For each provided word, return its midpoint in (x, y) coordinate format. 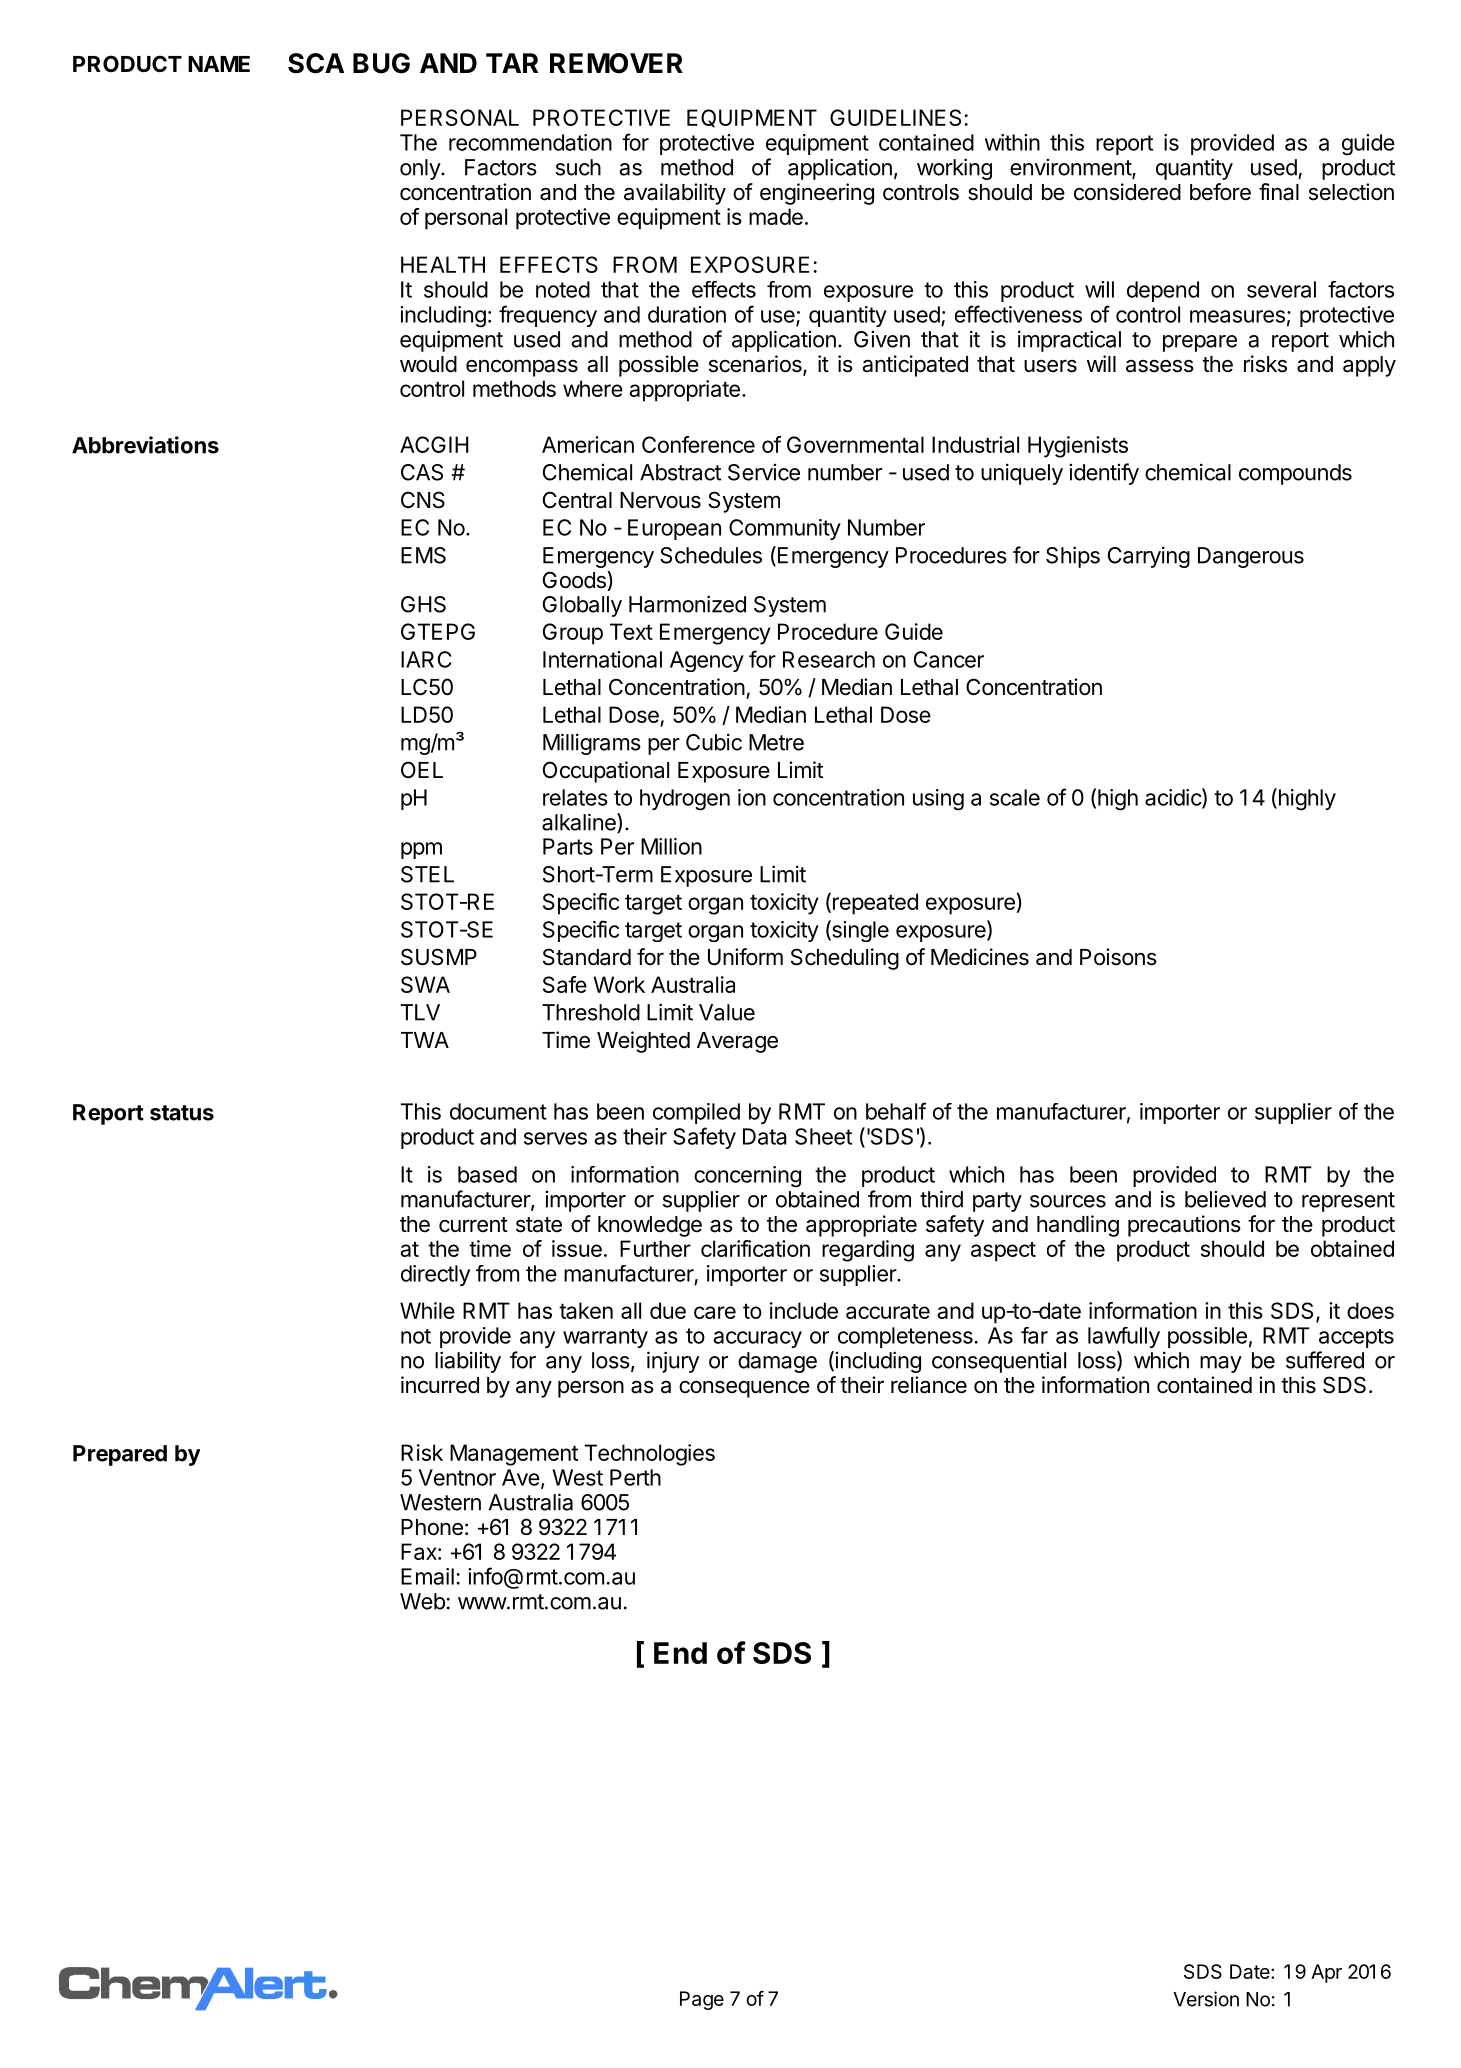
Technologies (650, 1455)
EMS (423, 555)
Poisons (1118, 957)
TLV (420, 1012)
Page (702, 2000)
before (1220, 192)
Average (737, 1042)
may (1221, 1364)
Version (1206, 1999)
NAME (219, 64)
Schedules (711, 555)
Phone (432, 1527)
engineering (817, 194)
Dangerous (1251, 557)
